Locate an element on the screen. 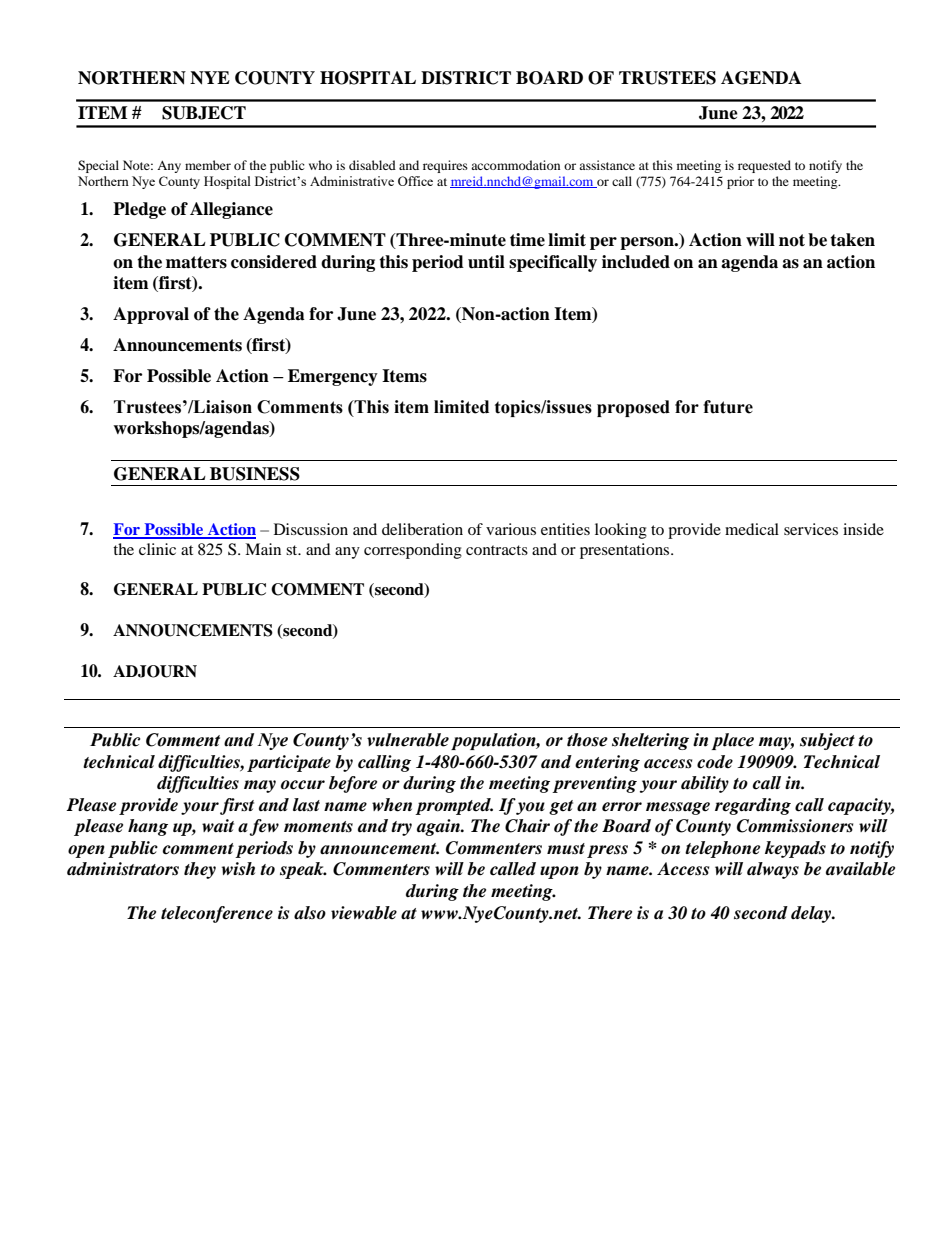 The image size is (952, 1233). they is located at coordinates (200, 870).
